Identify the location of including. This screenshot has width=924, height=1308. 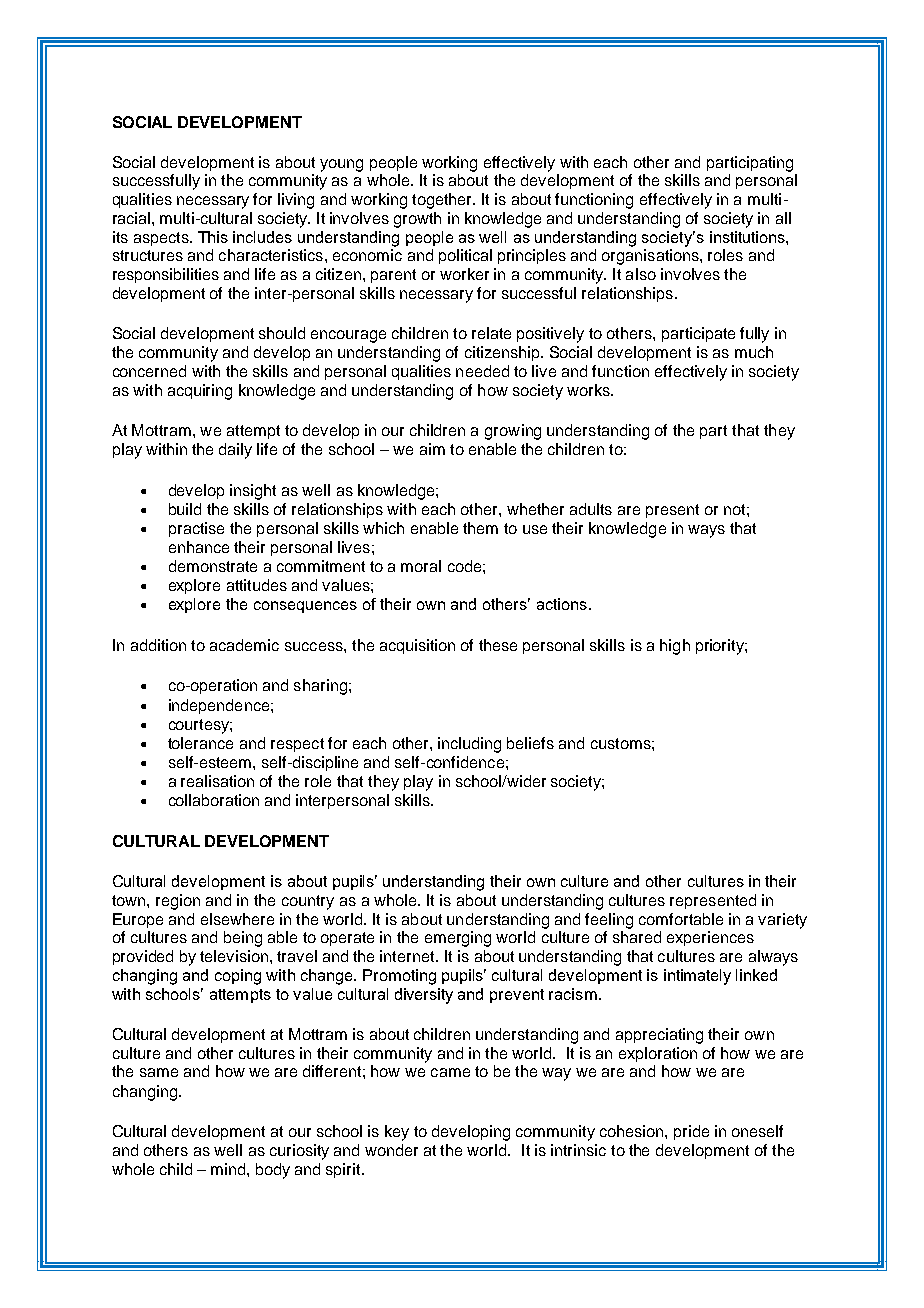
(469, 745).
